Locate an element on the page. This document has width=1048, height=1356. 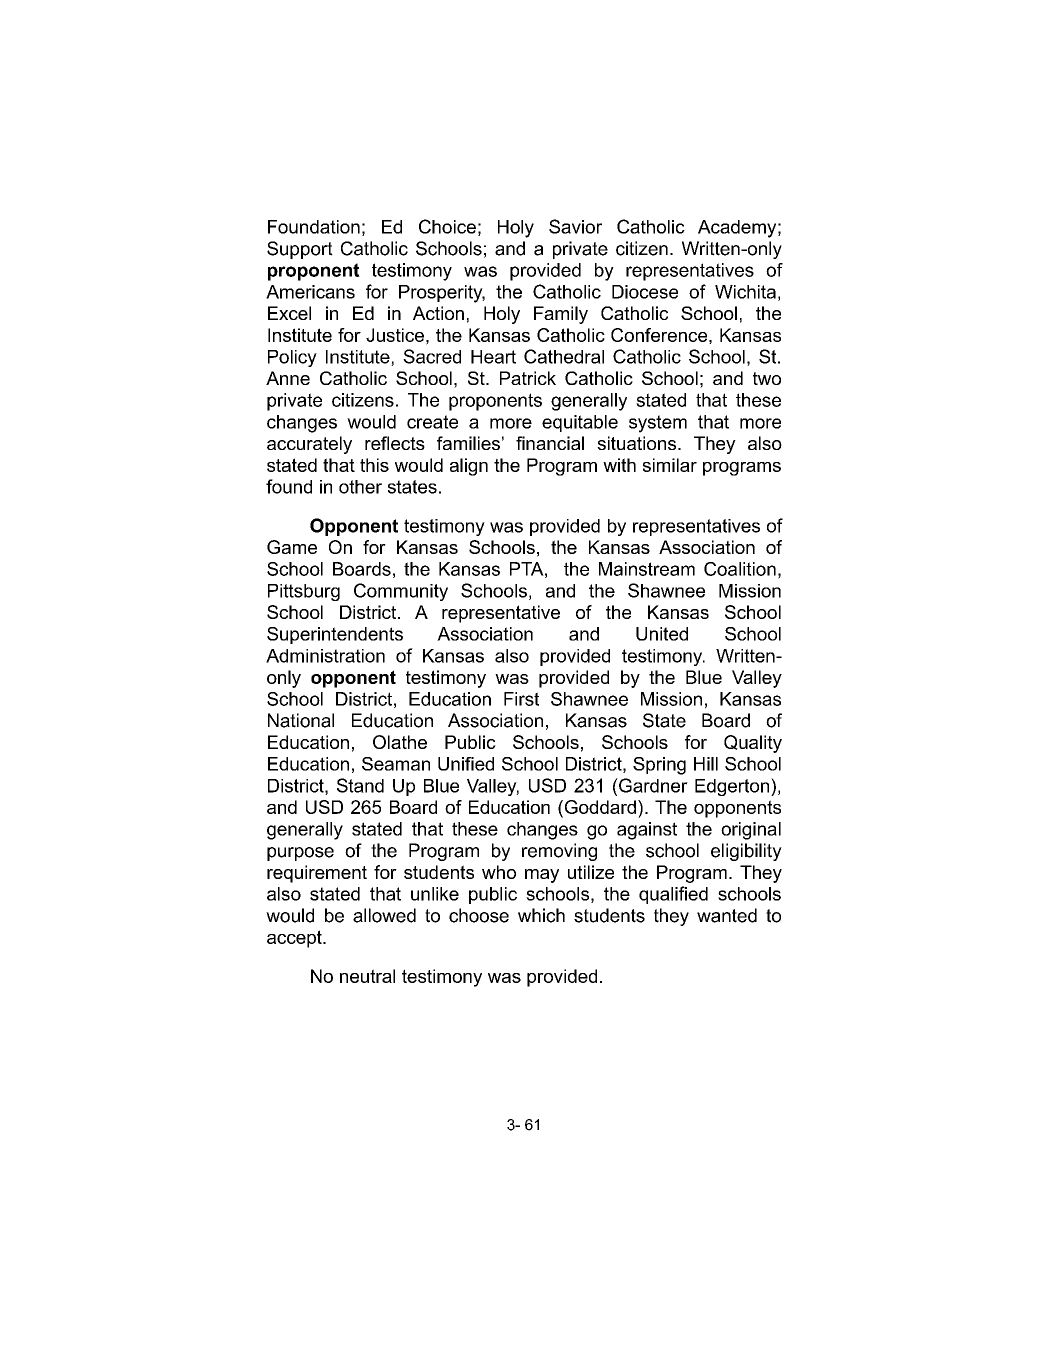
accurately is located at coordinates (309, 445).
